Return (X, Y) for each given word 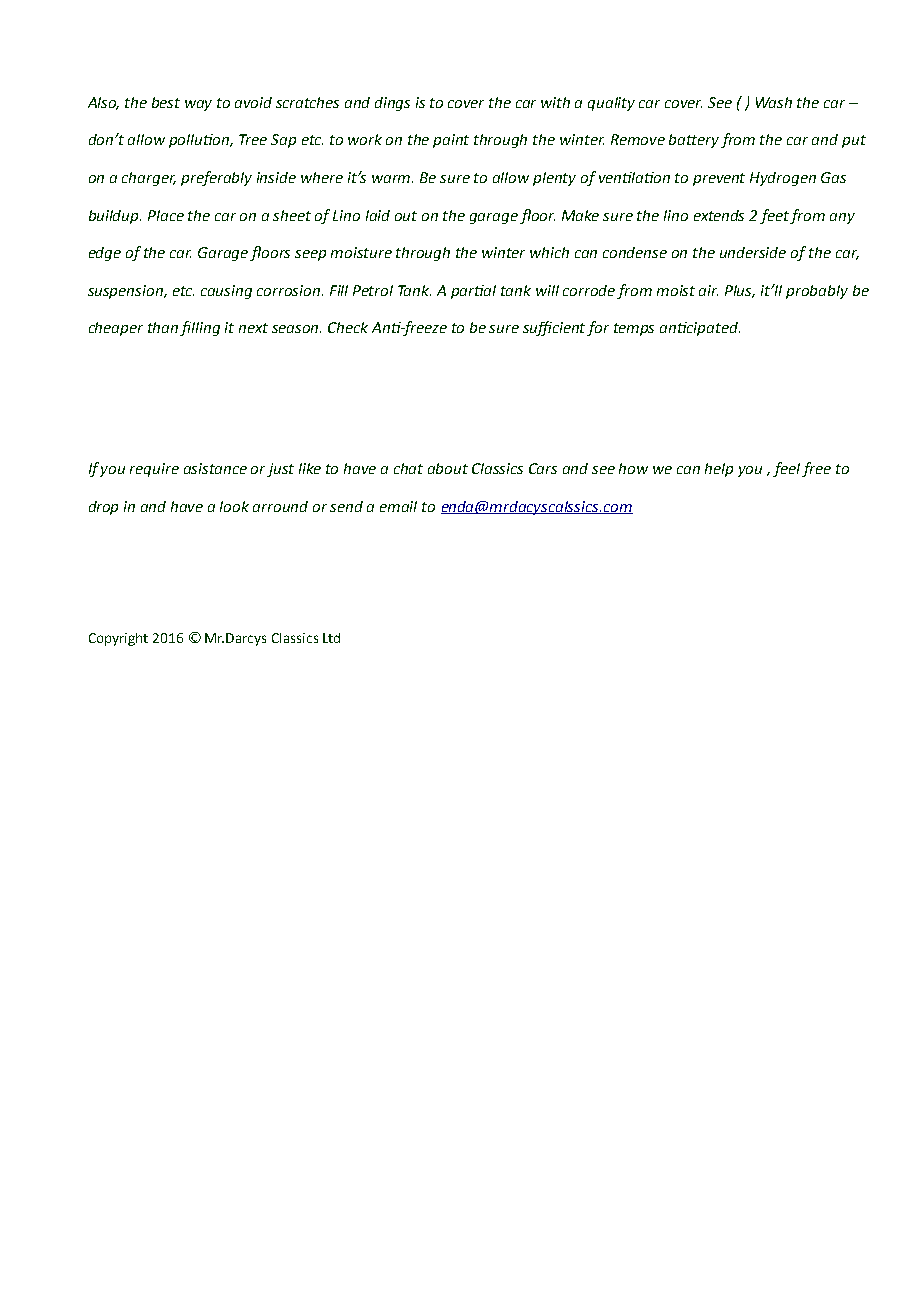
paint (451, 141)
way (198, 105)
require (154, 470)
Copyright (118, 639)
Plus (740, 291)
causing (226, 292)
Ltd (331, 638)
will (547, 290)
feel (788, 469)
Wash (774, 102)
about (448, 468)
